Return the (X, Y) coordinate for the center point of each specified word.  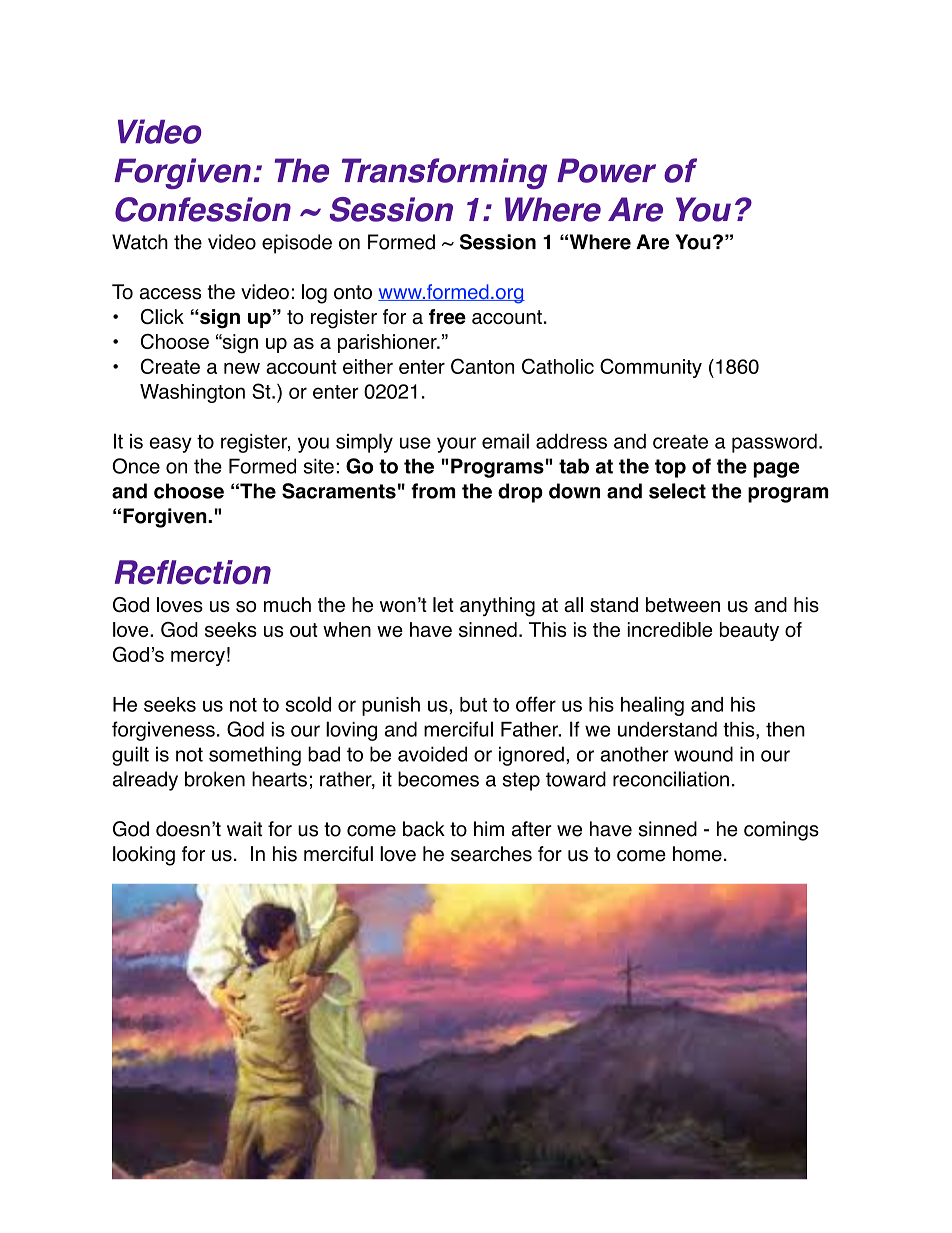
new (242, 368)
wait (244, 829)
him (489, 828)
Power (606, 170)
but (473, 704)
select (677, 491)
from (433, 491)
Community (651, 368)
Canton (482, 366)
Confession (203, 209)
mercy (198, 658)
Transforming (444, 173)
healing (652, 706)
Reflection (193, 572)
